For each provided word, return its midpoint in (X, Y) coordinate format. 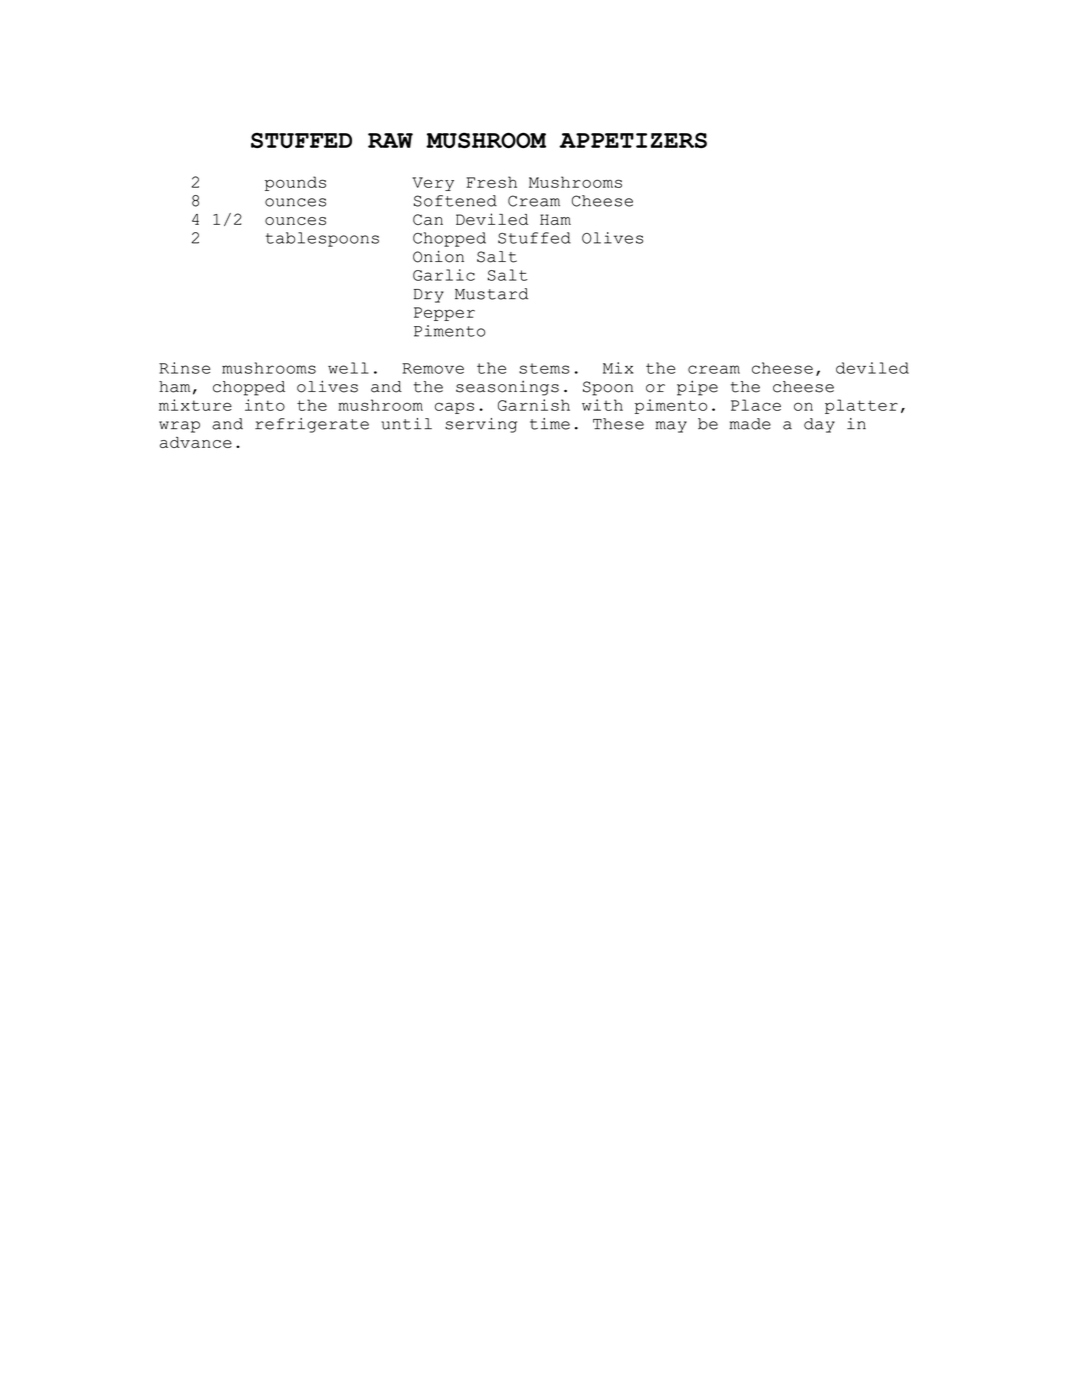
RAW (390, 140)
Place (756, 405)
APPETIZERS (633, 140)
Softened (455, 201)
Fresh (491, 182)
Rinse (184, 368)
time (550, 424)
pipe (697, 388)
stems (544, 368)
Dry (429, 296)
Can (428, 219)
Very (433, 184)
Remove (433, 368)
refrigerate (312, 425)
